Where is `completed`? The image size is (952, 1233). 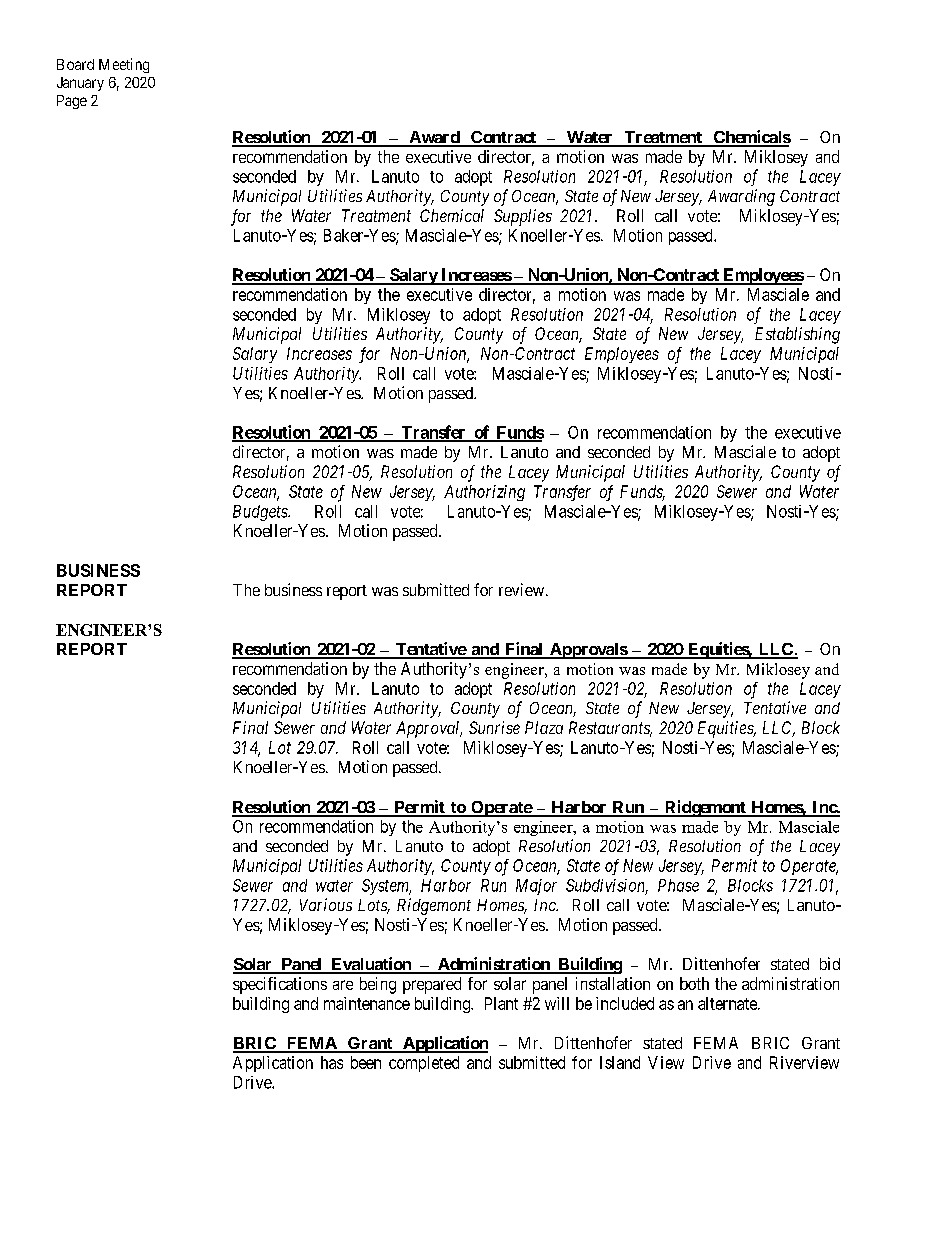 completed is located at coordinates (424, 1064).
